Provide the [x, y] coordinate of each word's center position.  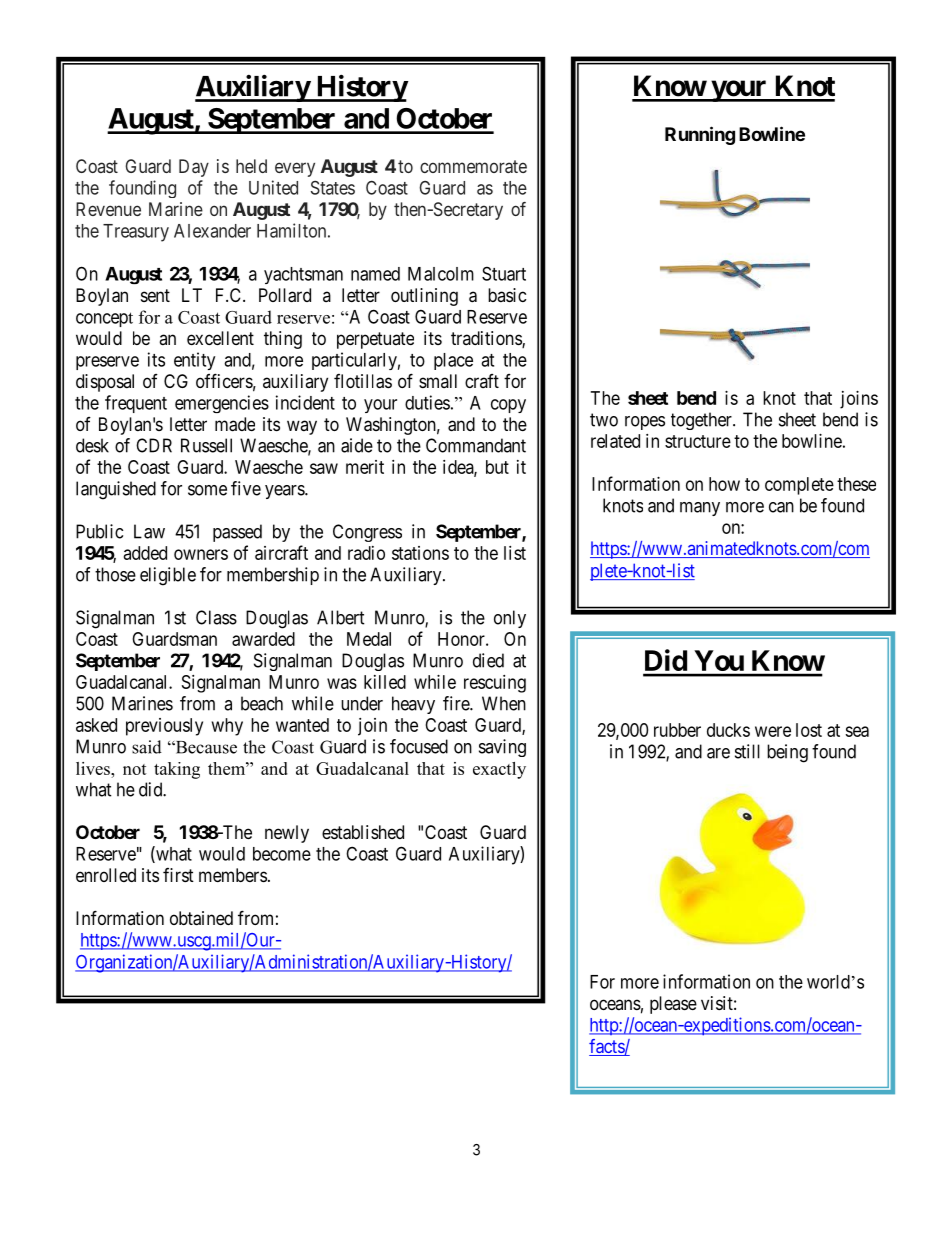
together [702, 421]
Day [194, 168]
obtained [201, 918]
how [724, 484]
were [773, 731]
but [497, 467]
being [787, 753]
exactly [499, 770]
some [207, 490]
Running [700, 135]
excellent [220, 338]
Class [216, 617]
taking [177, 770]
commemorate [473, 166]
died [488, 660]
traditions [487, 339]
